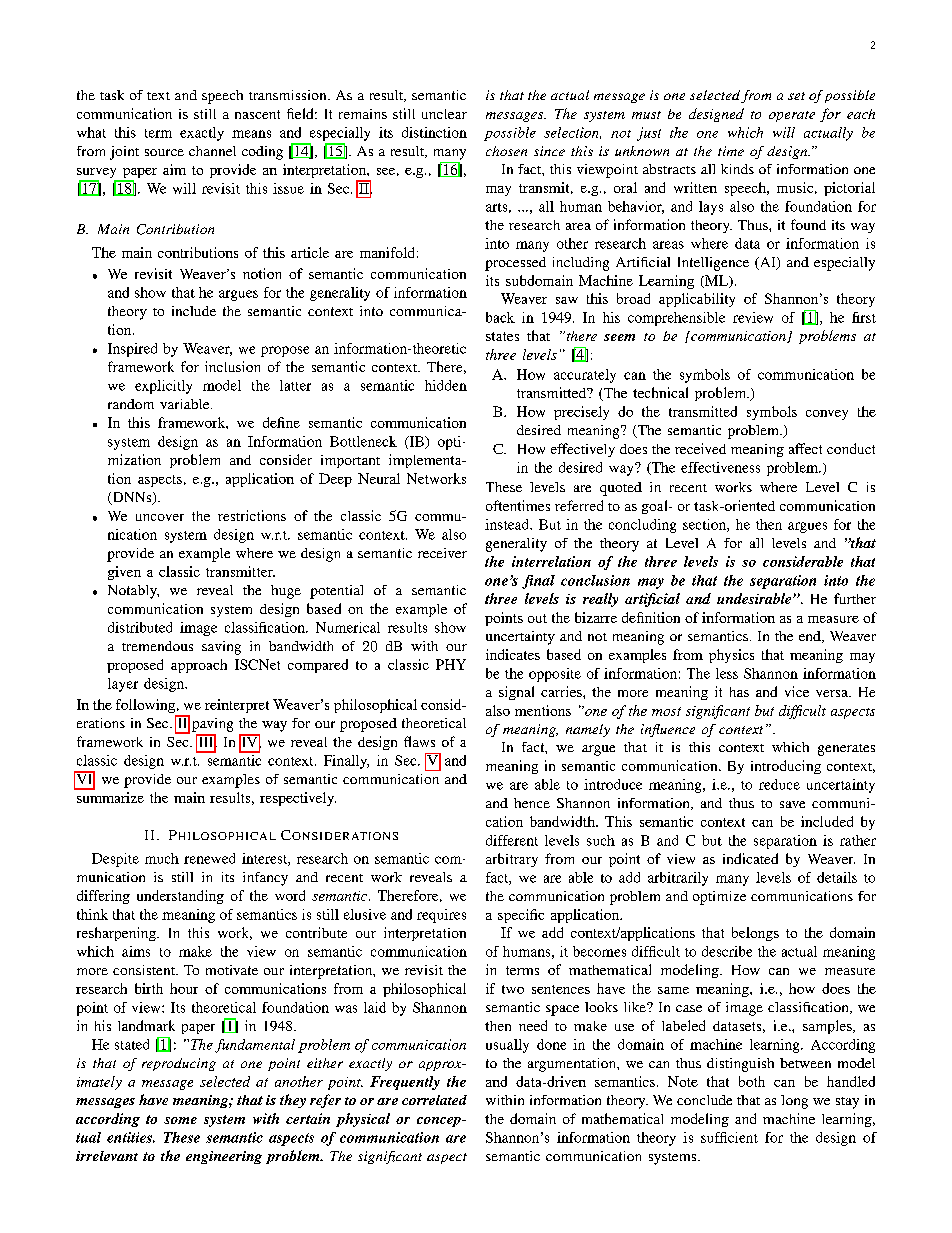 This screenshot has width=952, height=1233. Describe the element at coordinates (180, 1120) in the screenshot. I see `some` at that location.
